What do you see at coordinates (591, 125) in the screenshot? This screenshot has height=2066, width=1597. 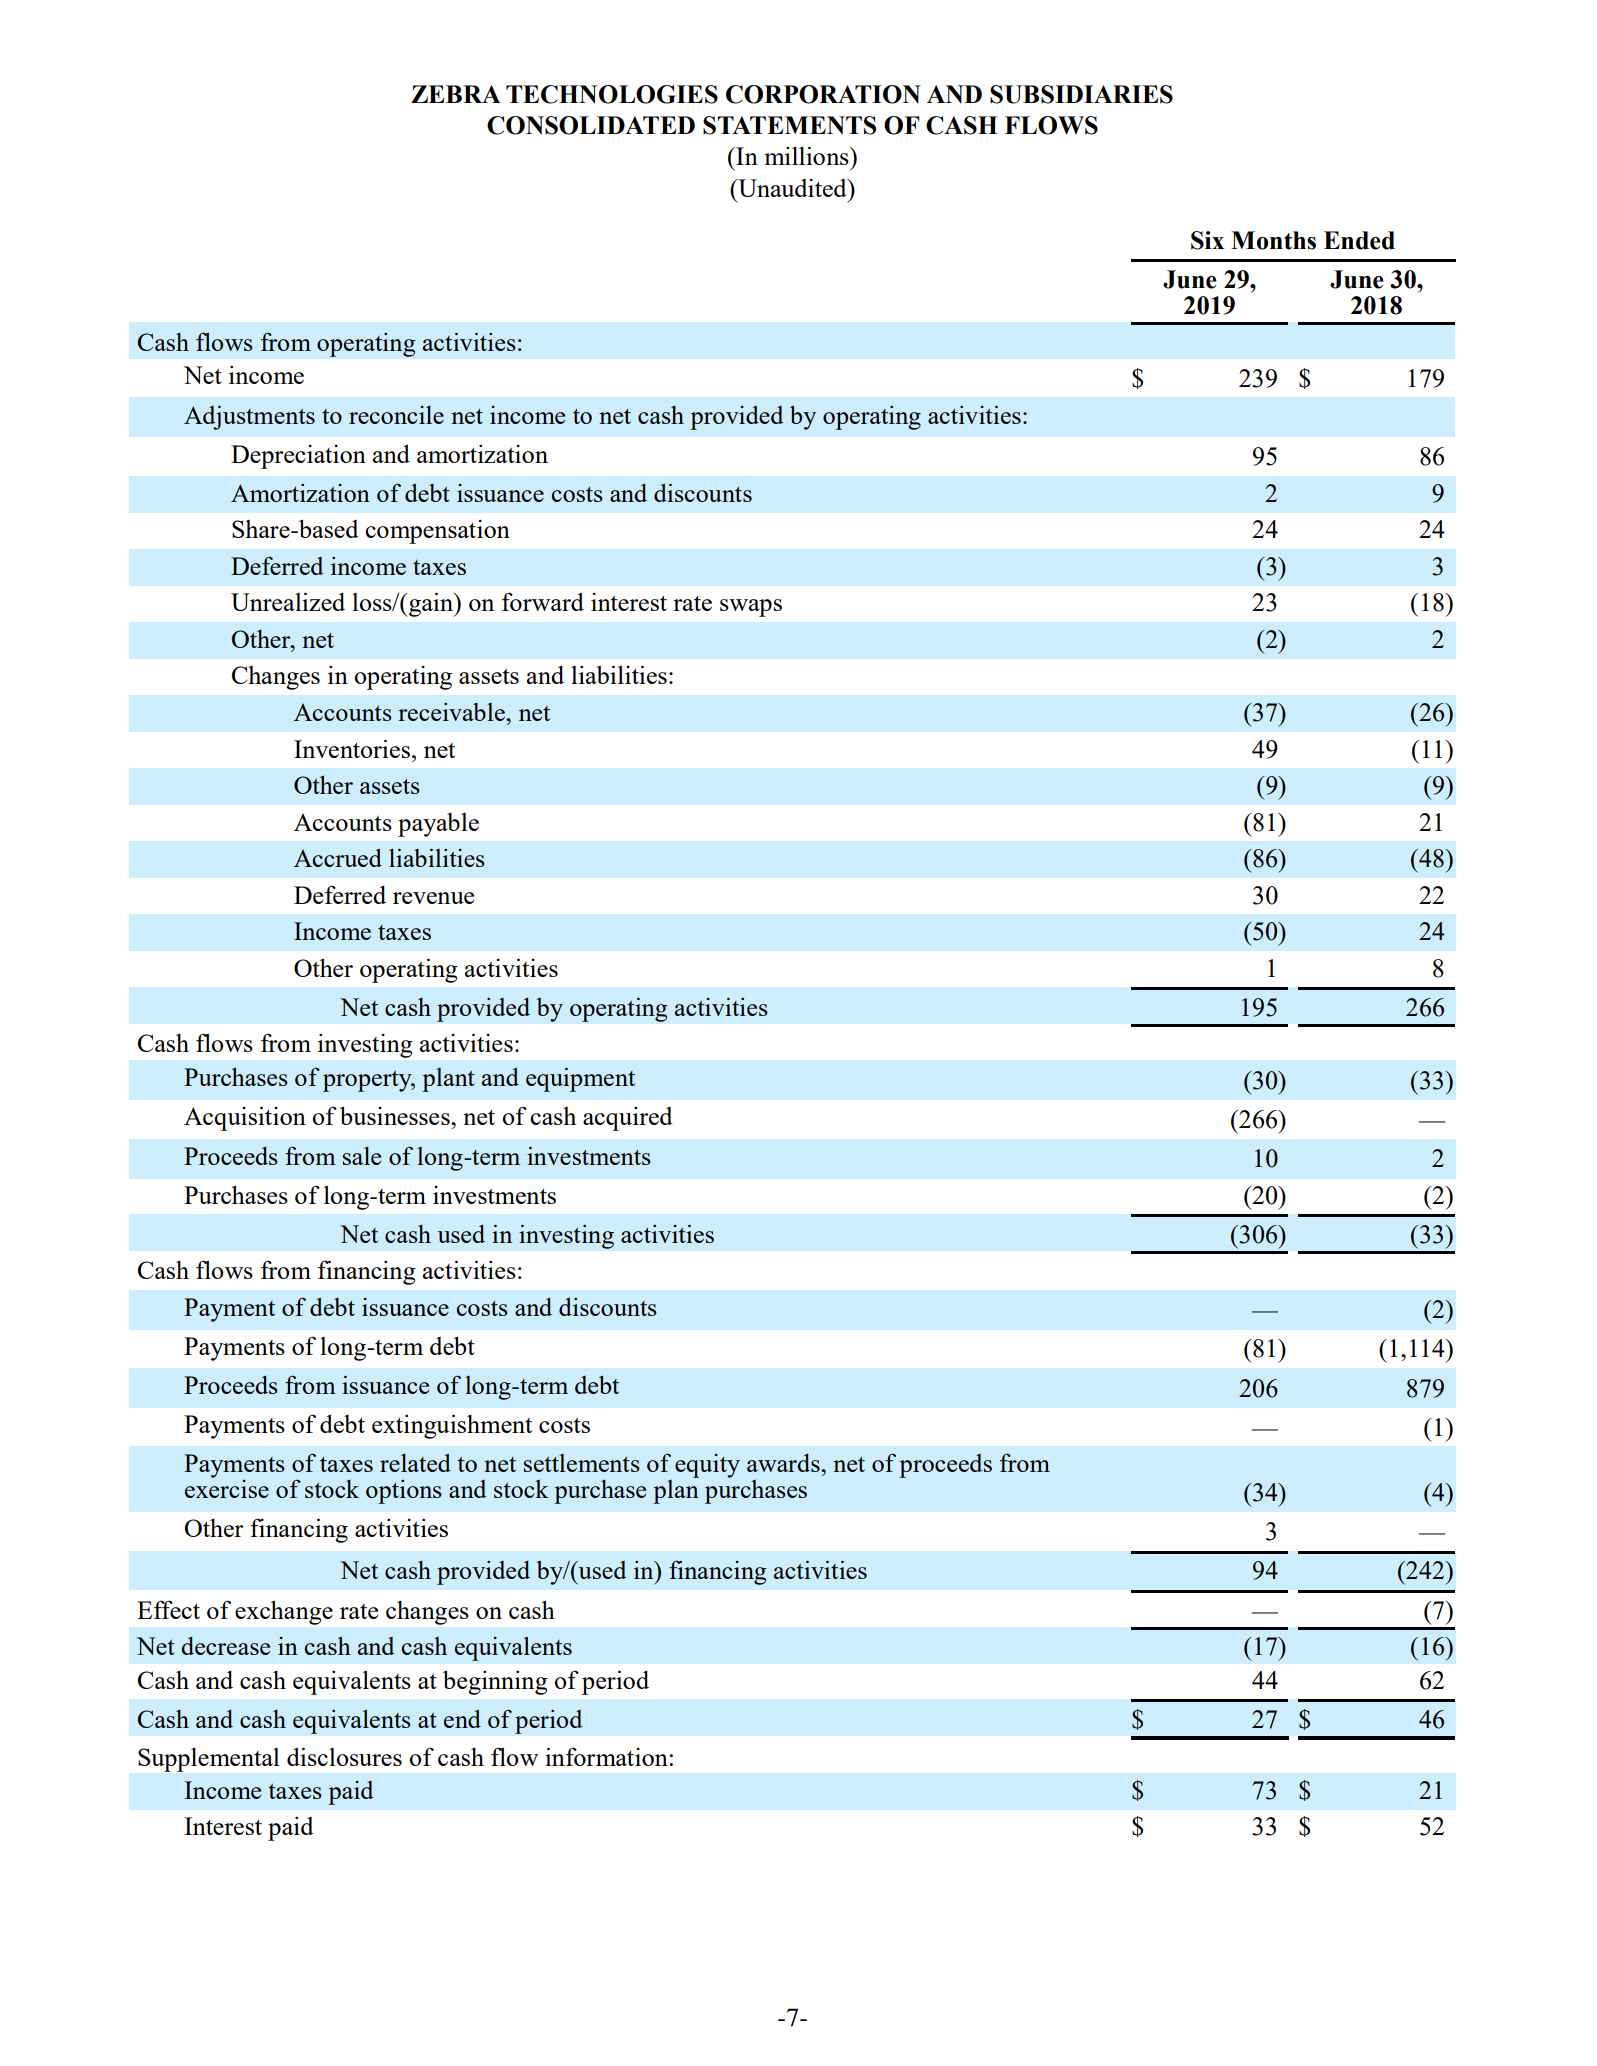 I see `CONSOLIDATED` at bounding box center [591, 125].
